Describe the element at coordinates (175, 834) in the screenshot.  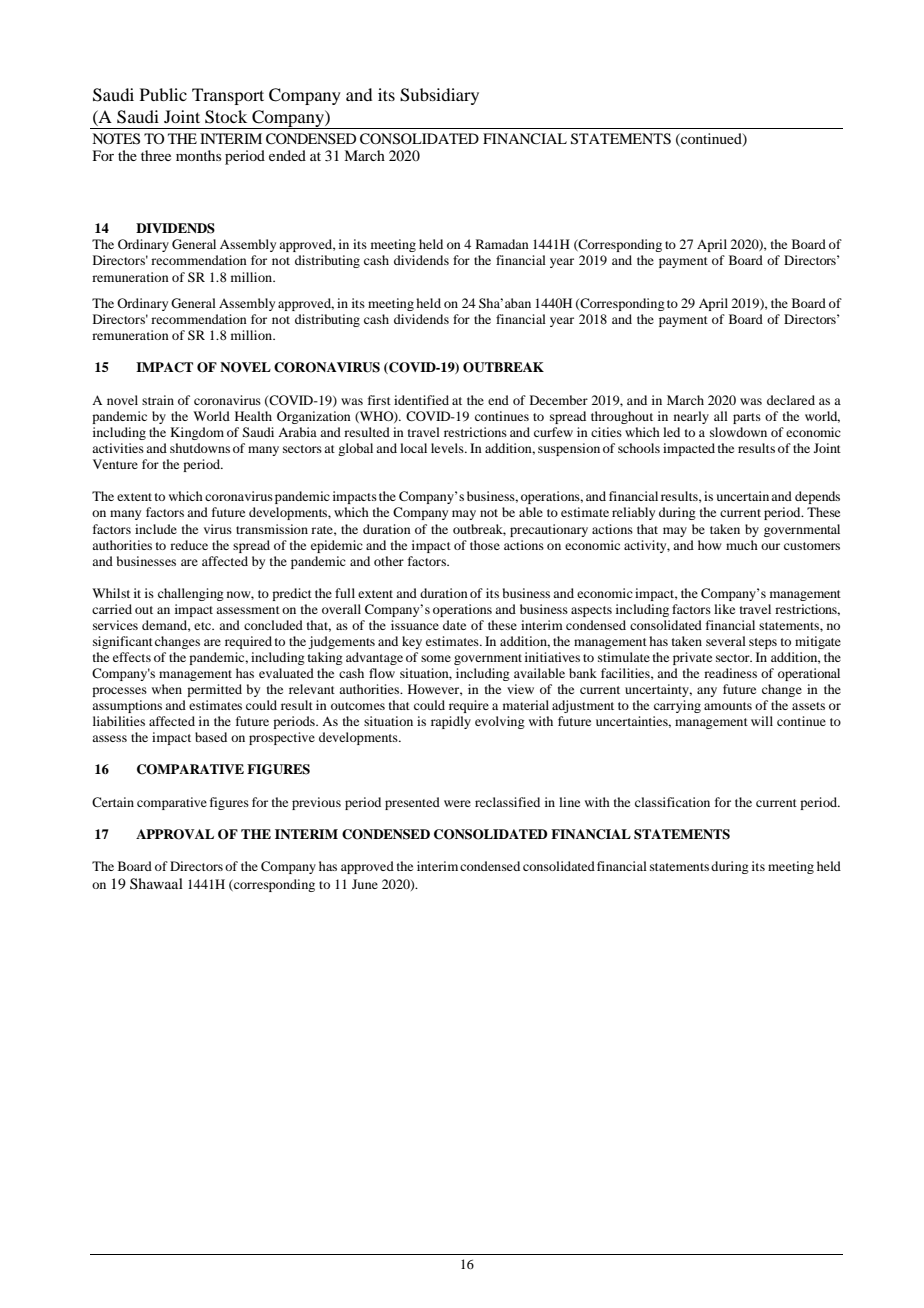
I see `APPROVAL` at that location.
